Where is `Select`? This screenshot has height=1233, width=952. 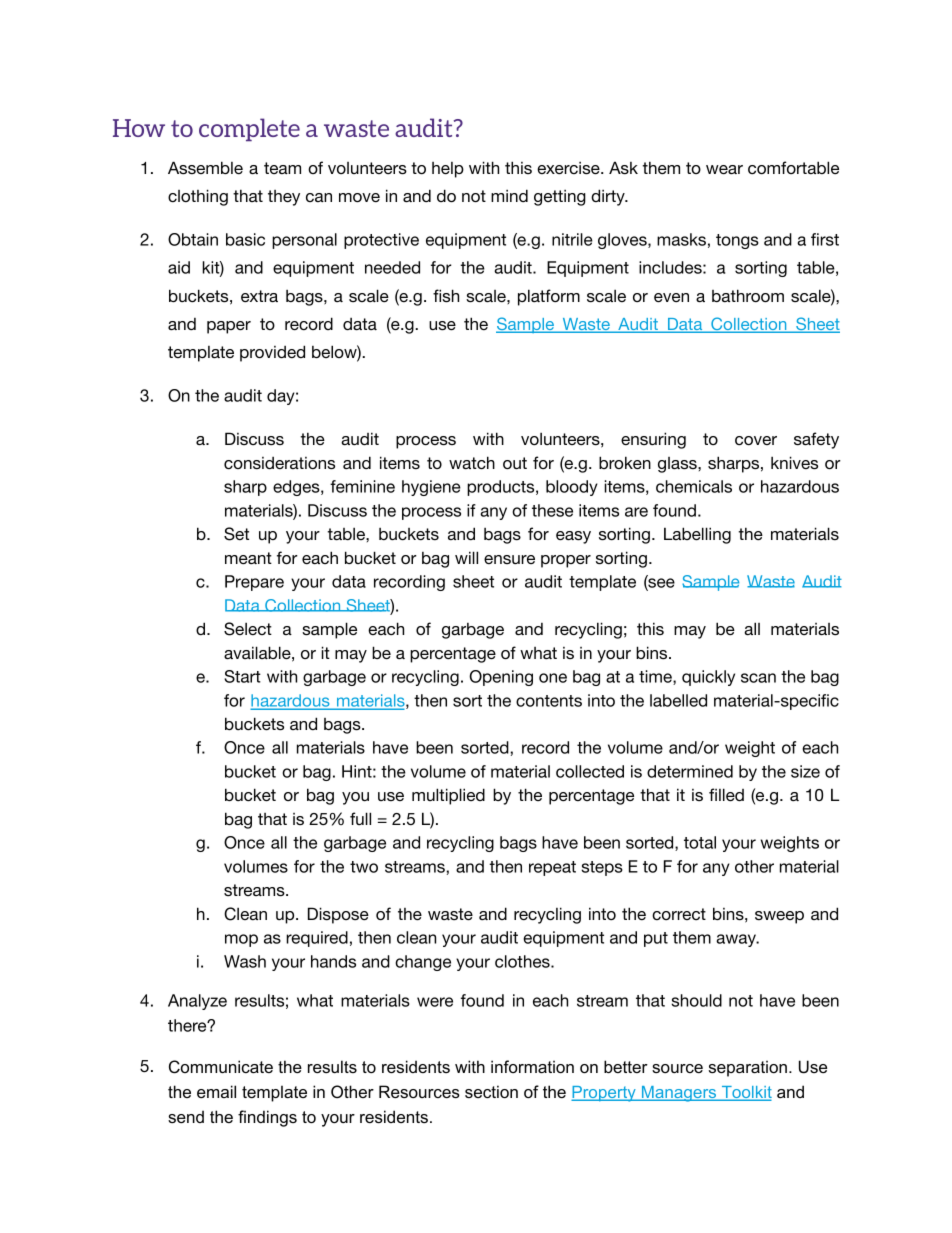 Select is located at coordinates (248, 629).
